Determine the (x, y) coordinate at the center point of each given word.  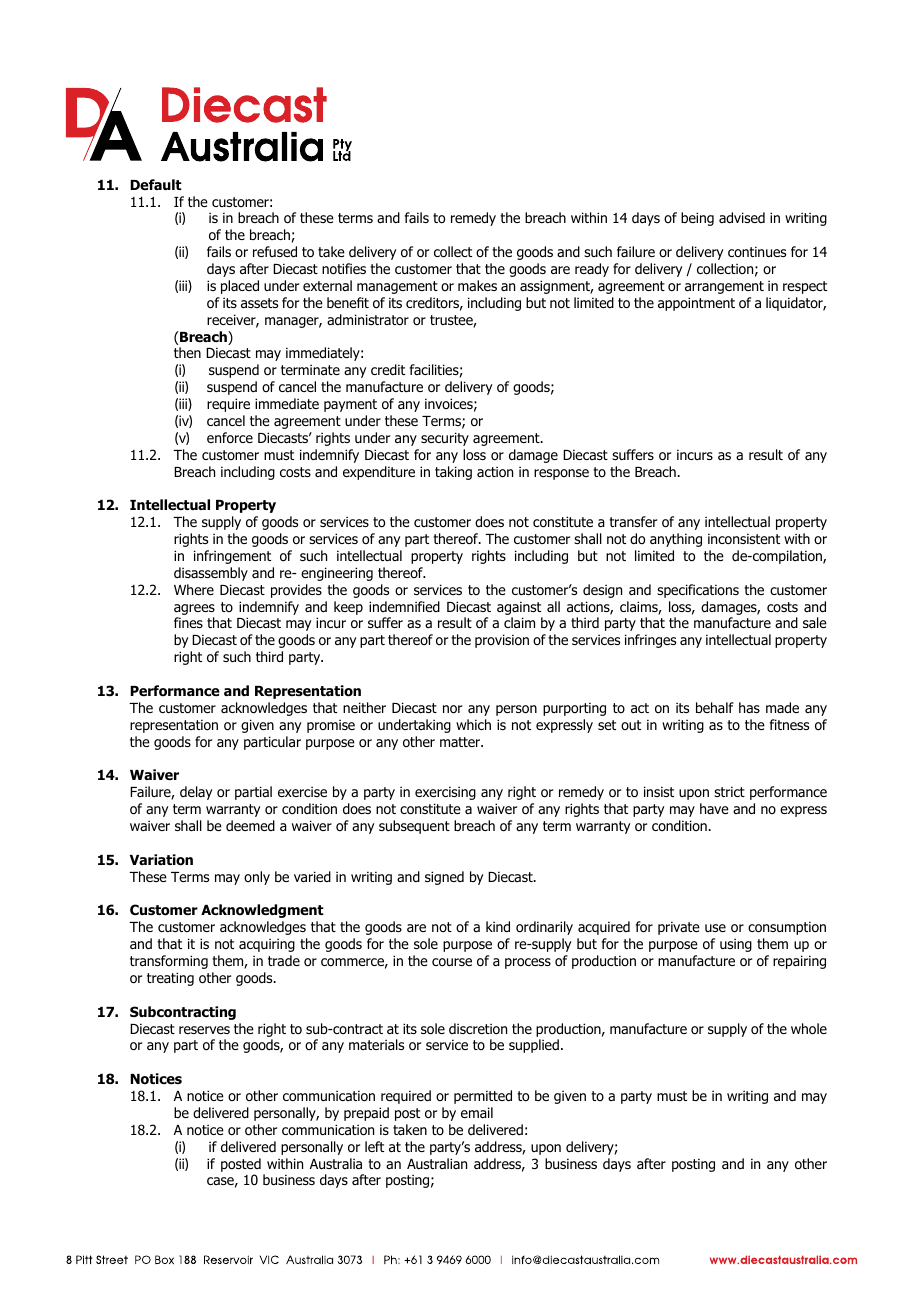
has (749, 707)
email (477, 1112)
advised (742, 218)
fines (188, 622)
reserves (204, 1030)
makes (477, 285)
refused (275, 252)
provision (502, 641)
